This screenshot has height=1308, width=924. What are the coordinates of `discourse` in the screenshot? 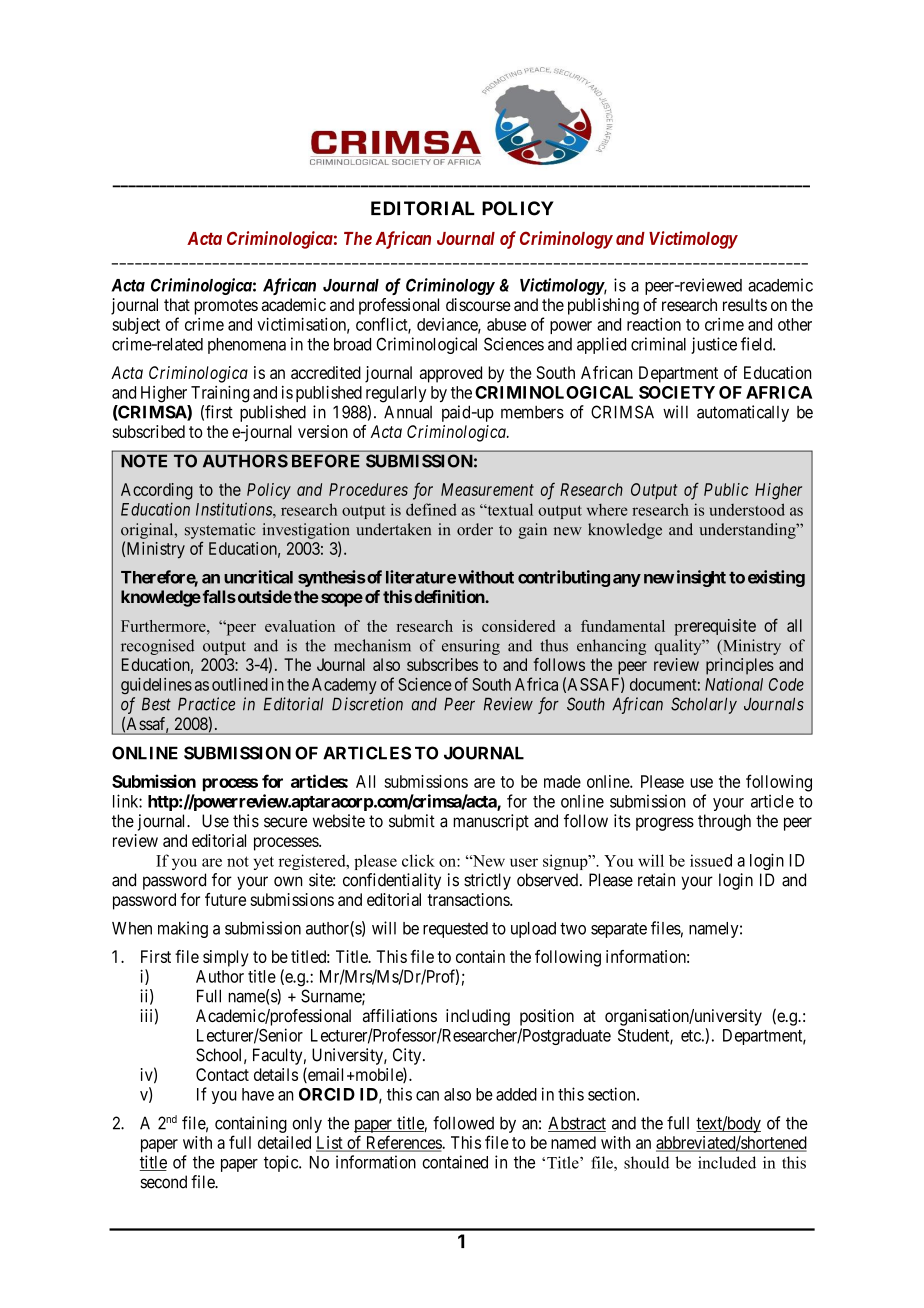 It's located at (478, 304).
